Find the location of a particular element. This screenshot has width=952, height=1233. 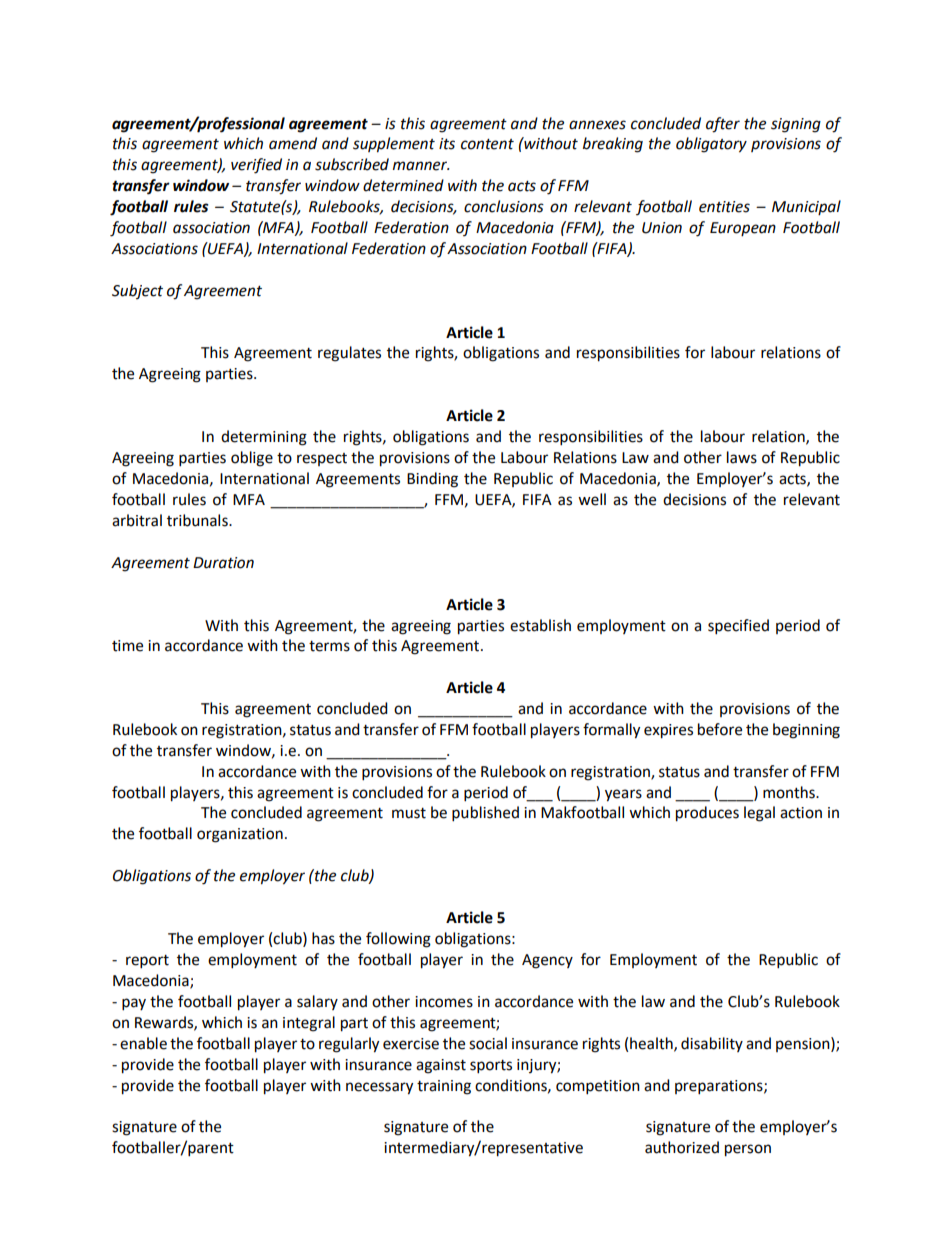

obligatory is located at coordinates (711, 145).
